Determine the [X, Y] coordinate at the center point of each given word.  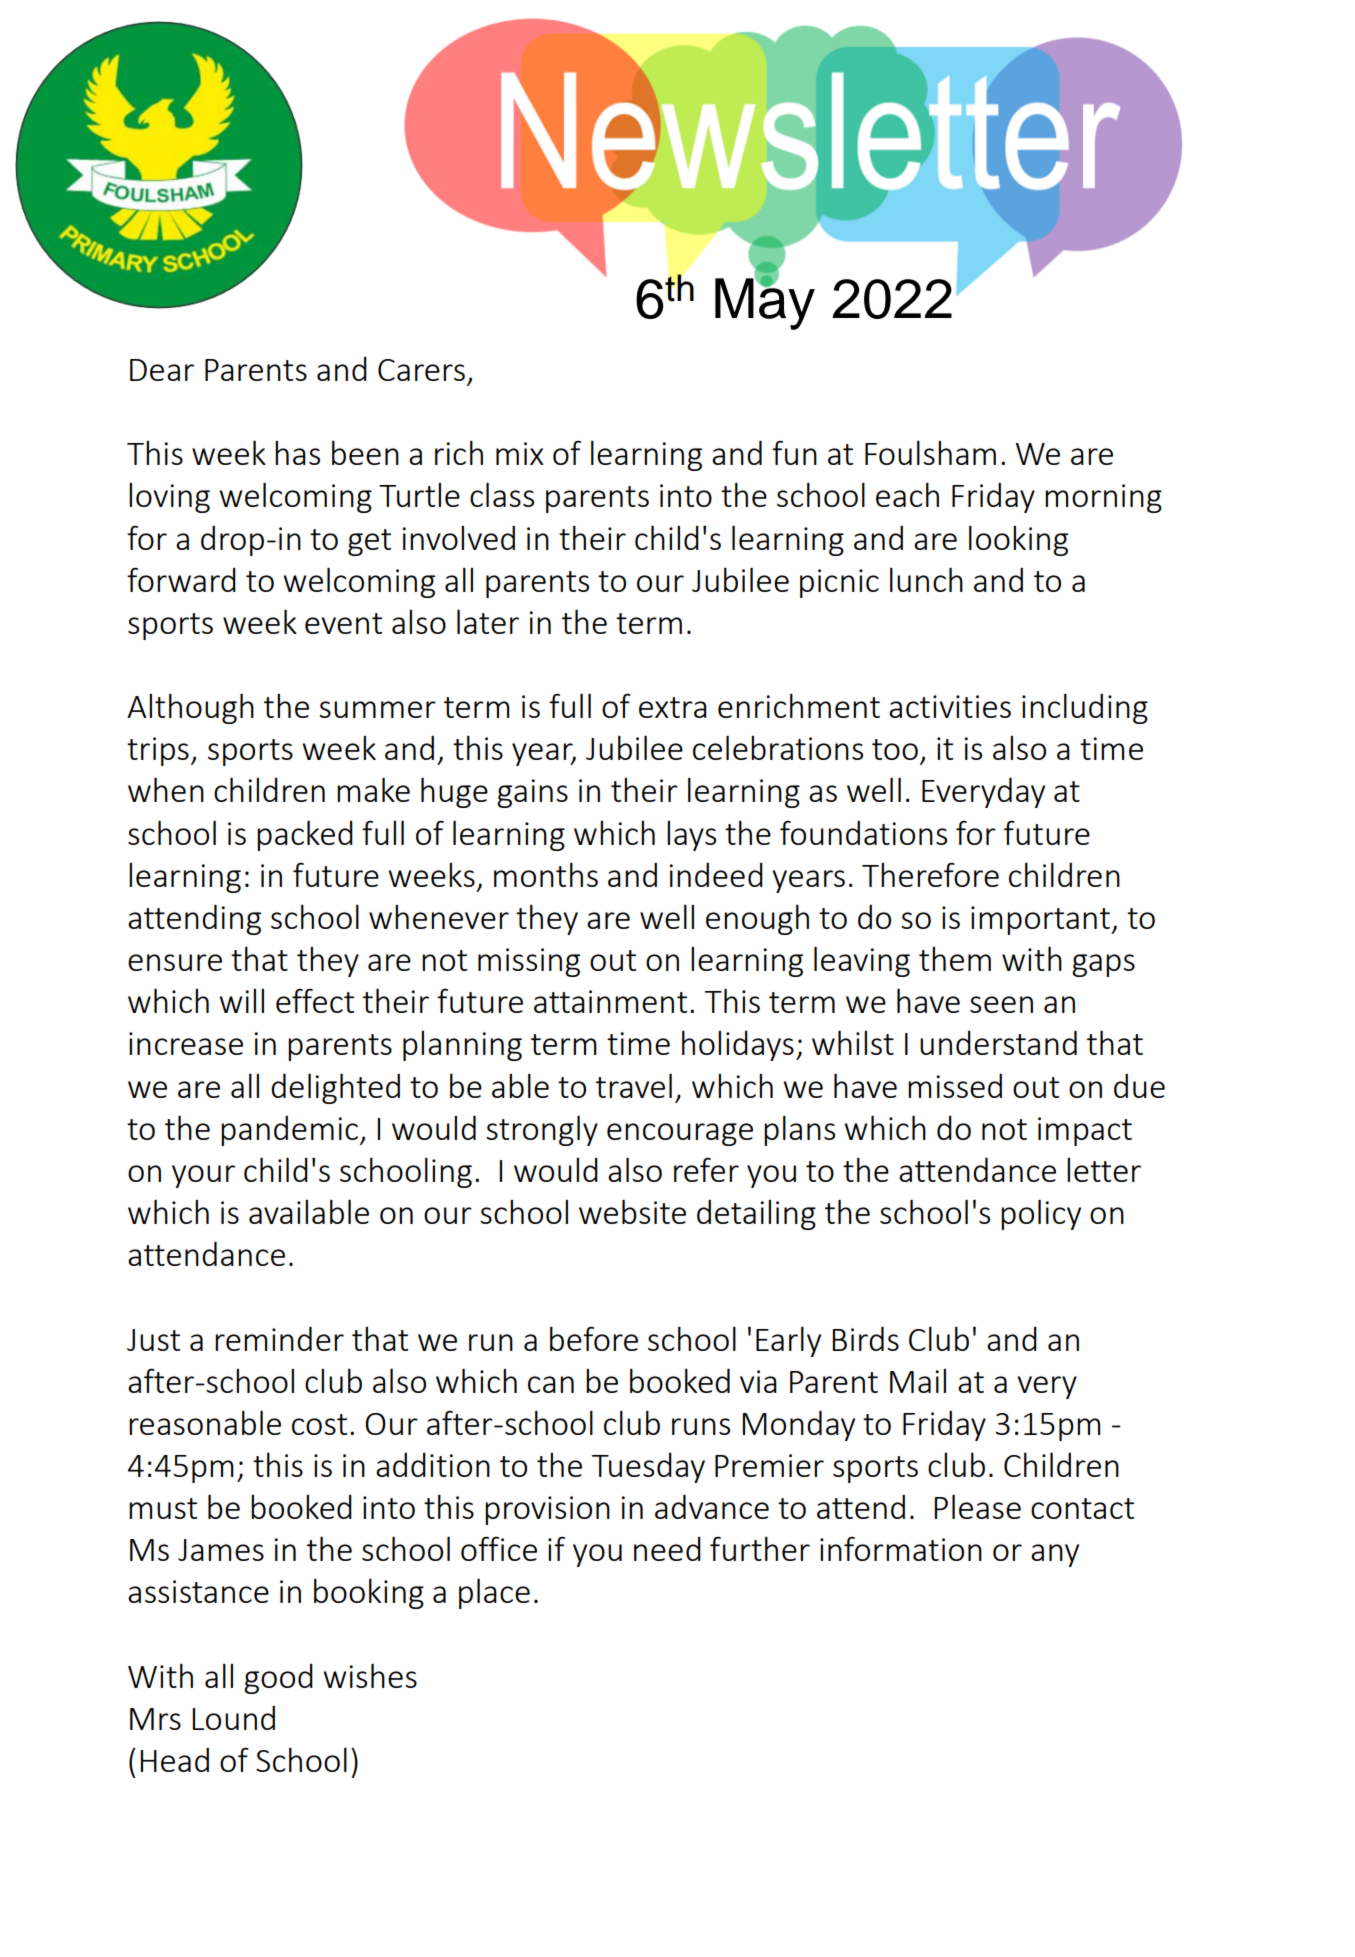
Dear [162, 370]
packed [305, 835]
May [765, 303]
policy [1041, 1214]
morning [1103, 498]
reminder [279, 1338]
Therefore [930, 874]
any [1055, 1555]
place [494, 1593]
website [632, 1211]
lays [691, 836]
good [278, 1679]
